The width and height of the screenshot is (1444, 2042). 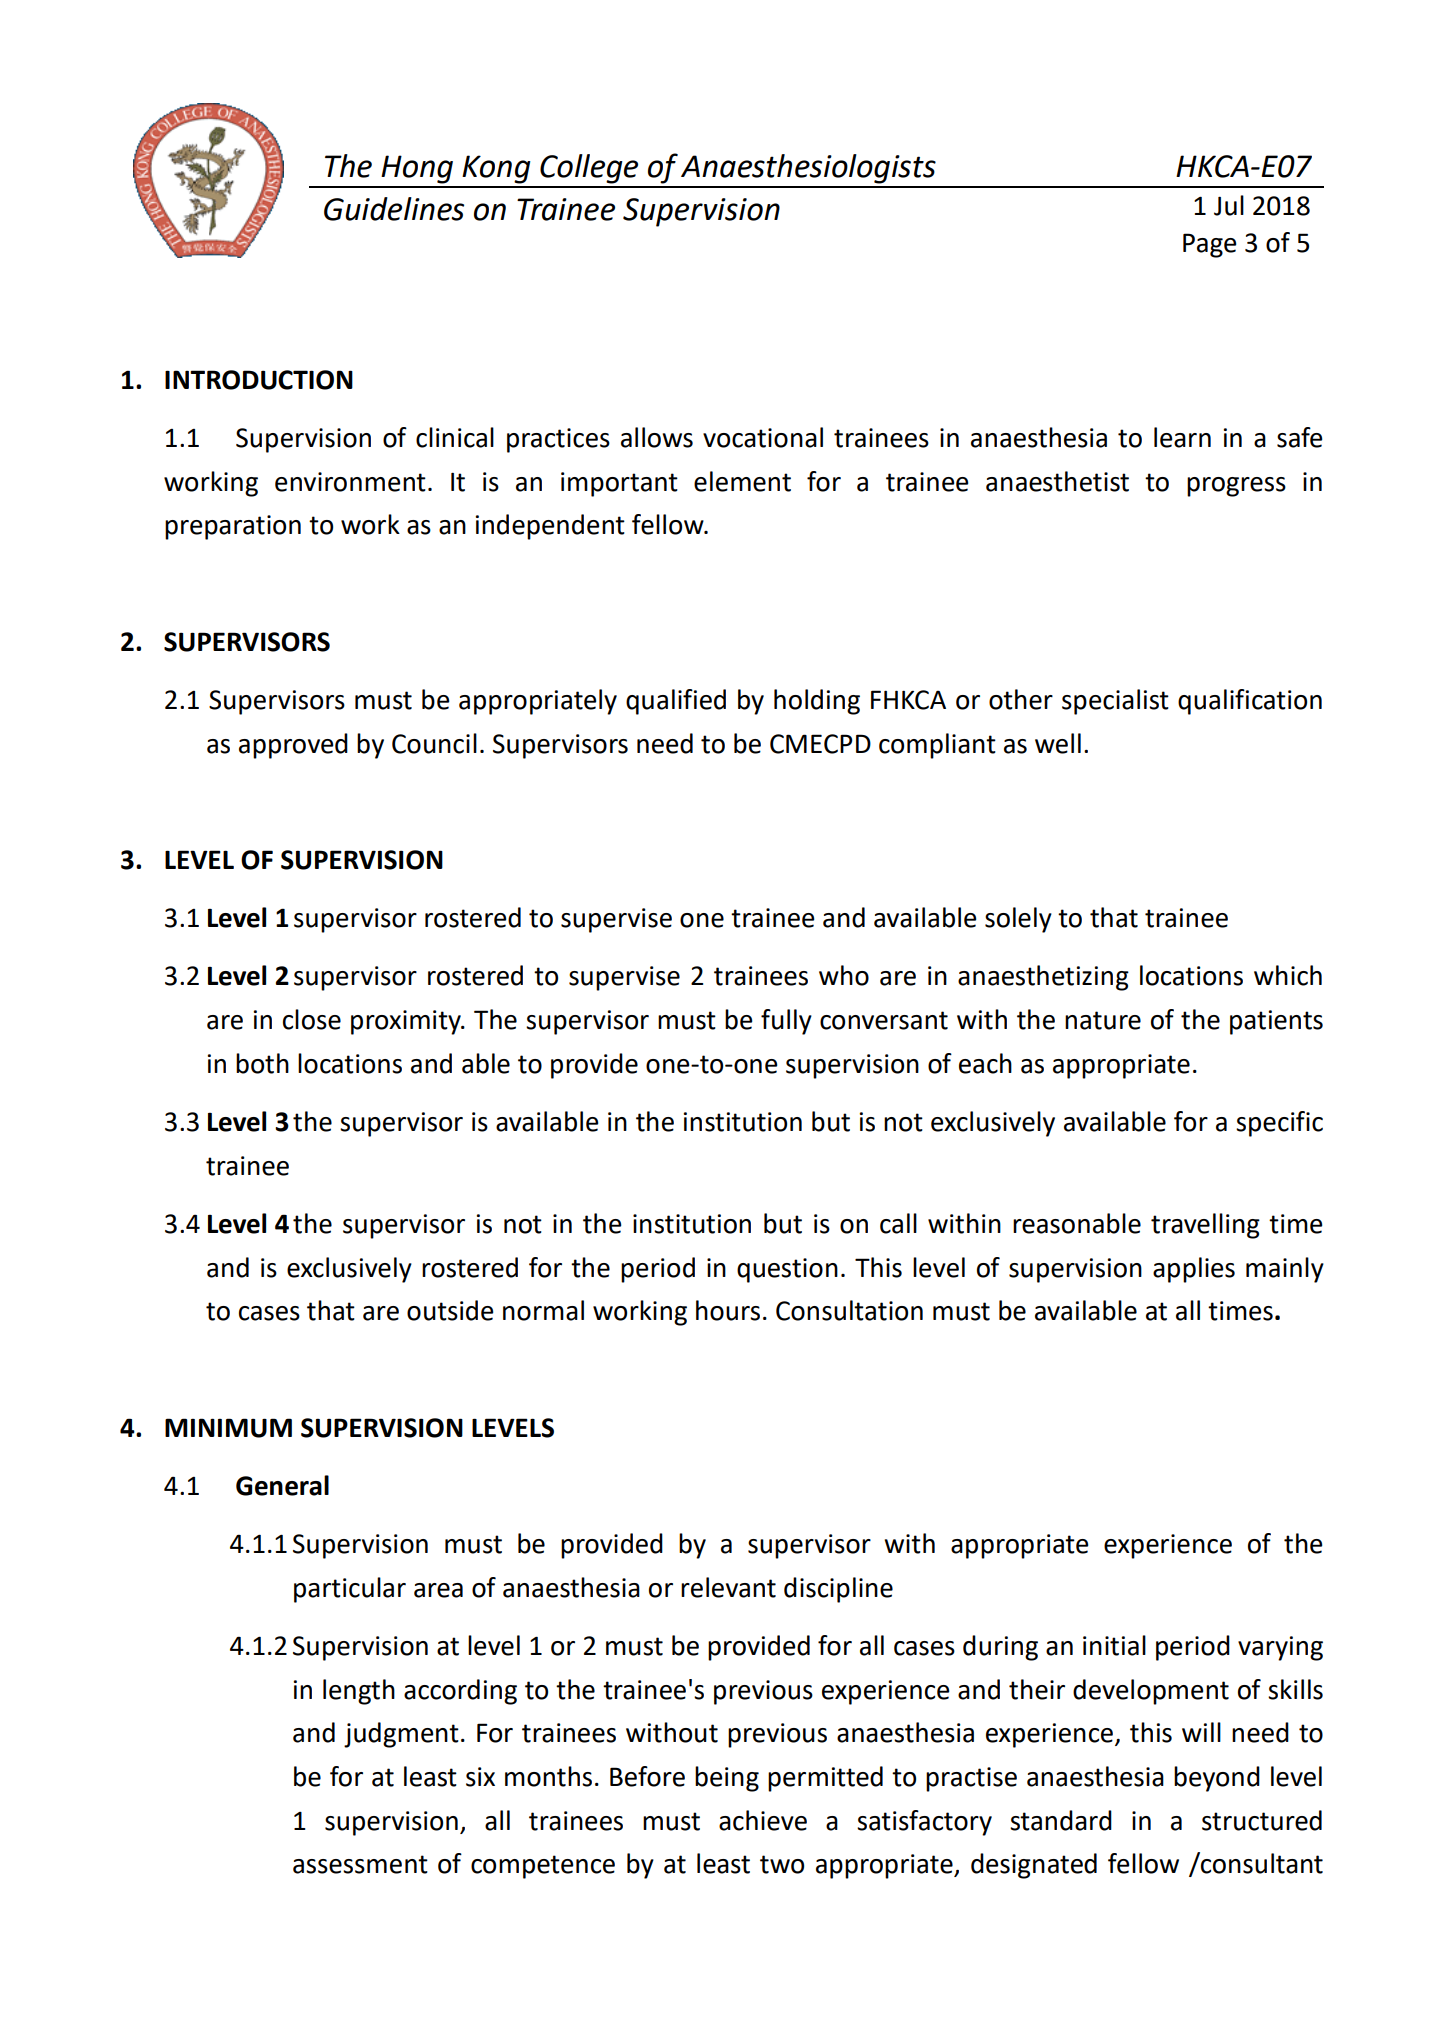 I want to click on specialist, so click(x=1115, y=702).
